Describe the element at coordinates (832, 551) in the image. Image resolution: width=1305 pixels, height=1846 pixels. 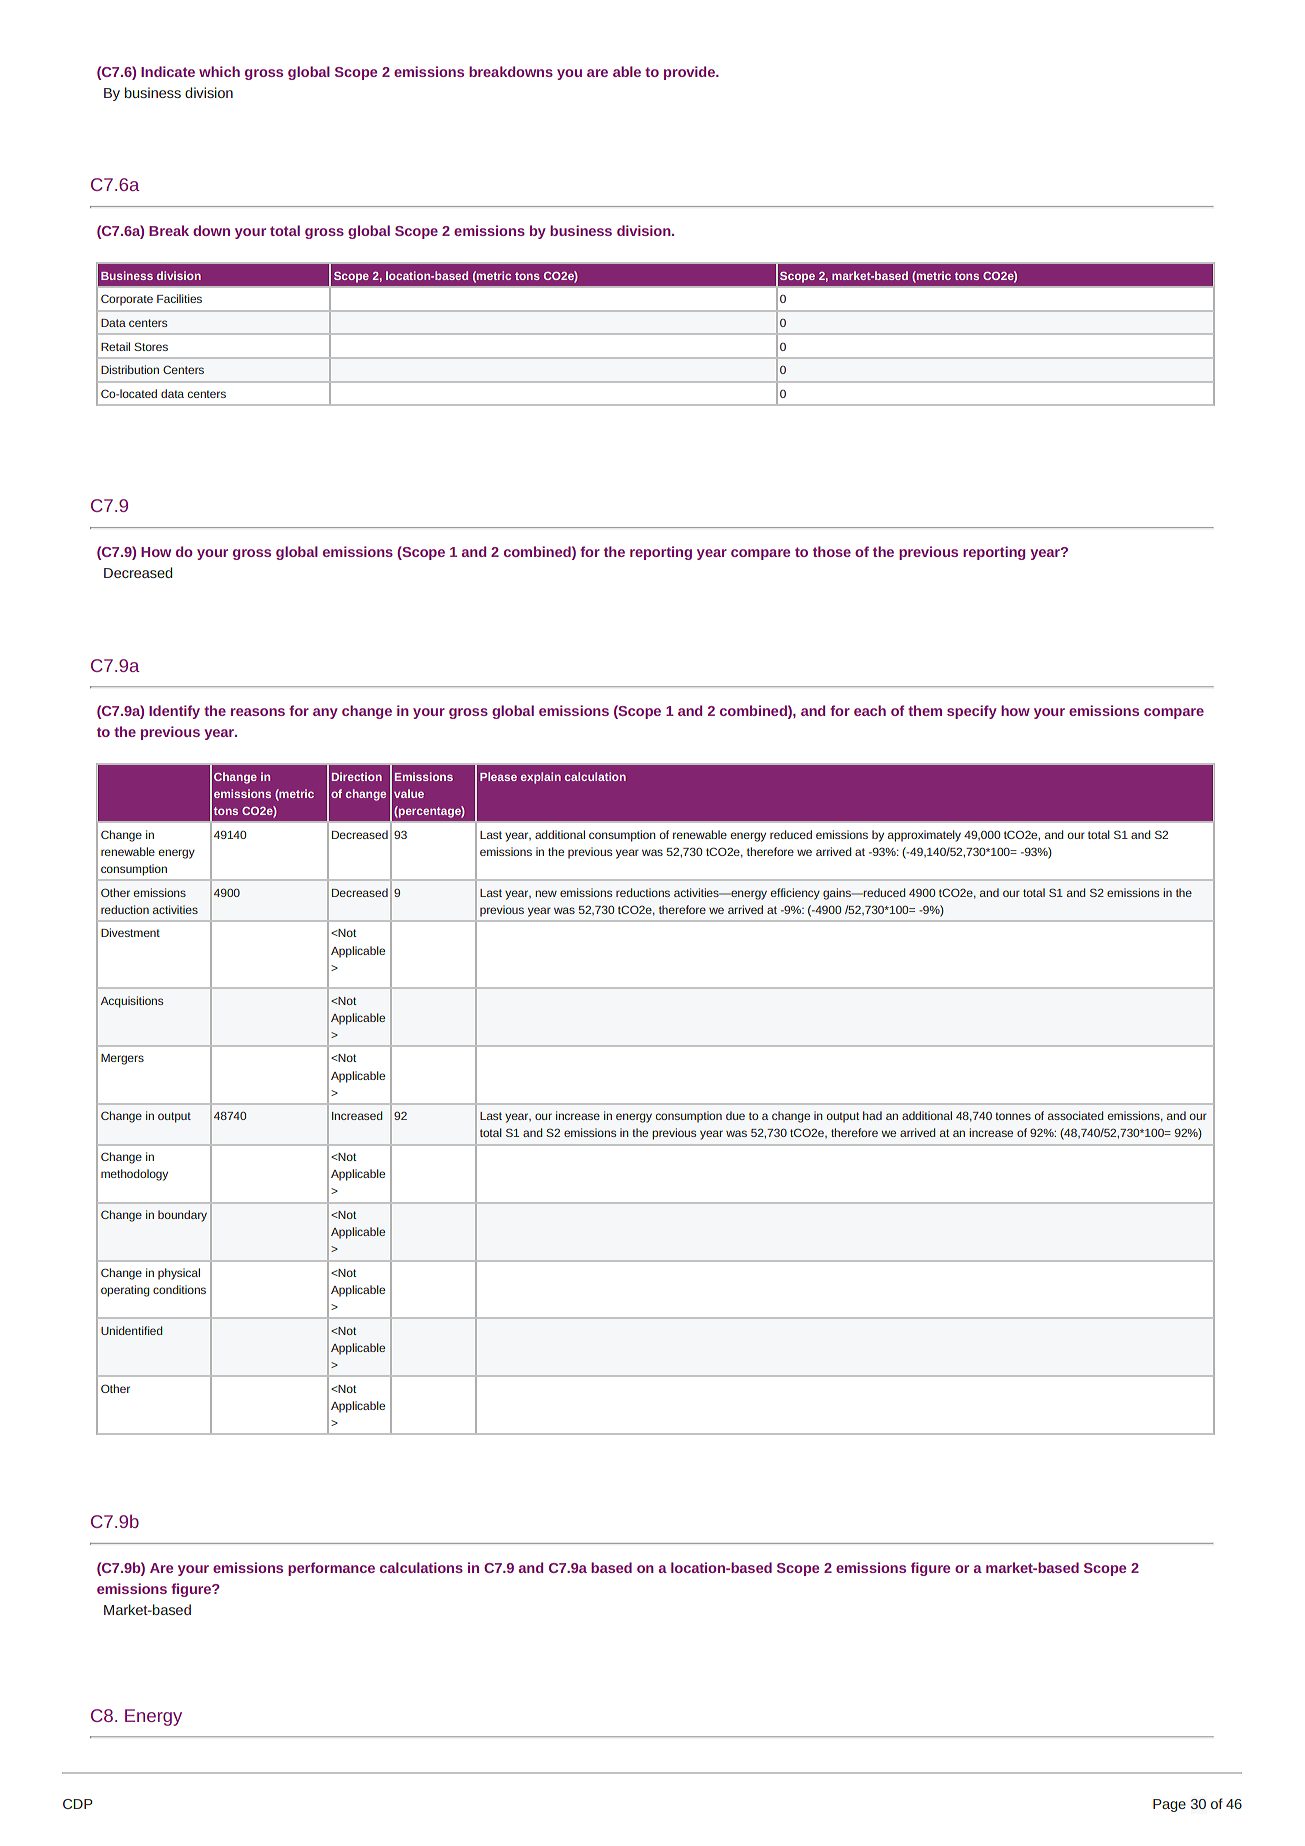
I see `those` at that location.
